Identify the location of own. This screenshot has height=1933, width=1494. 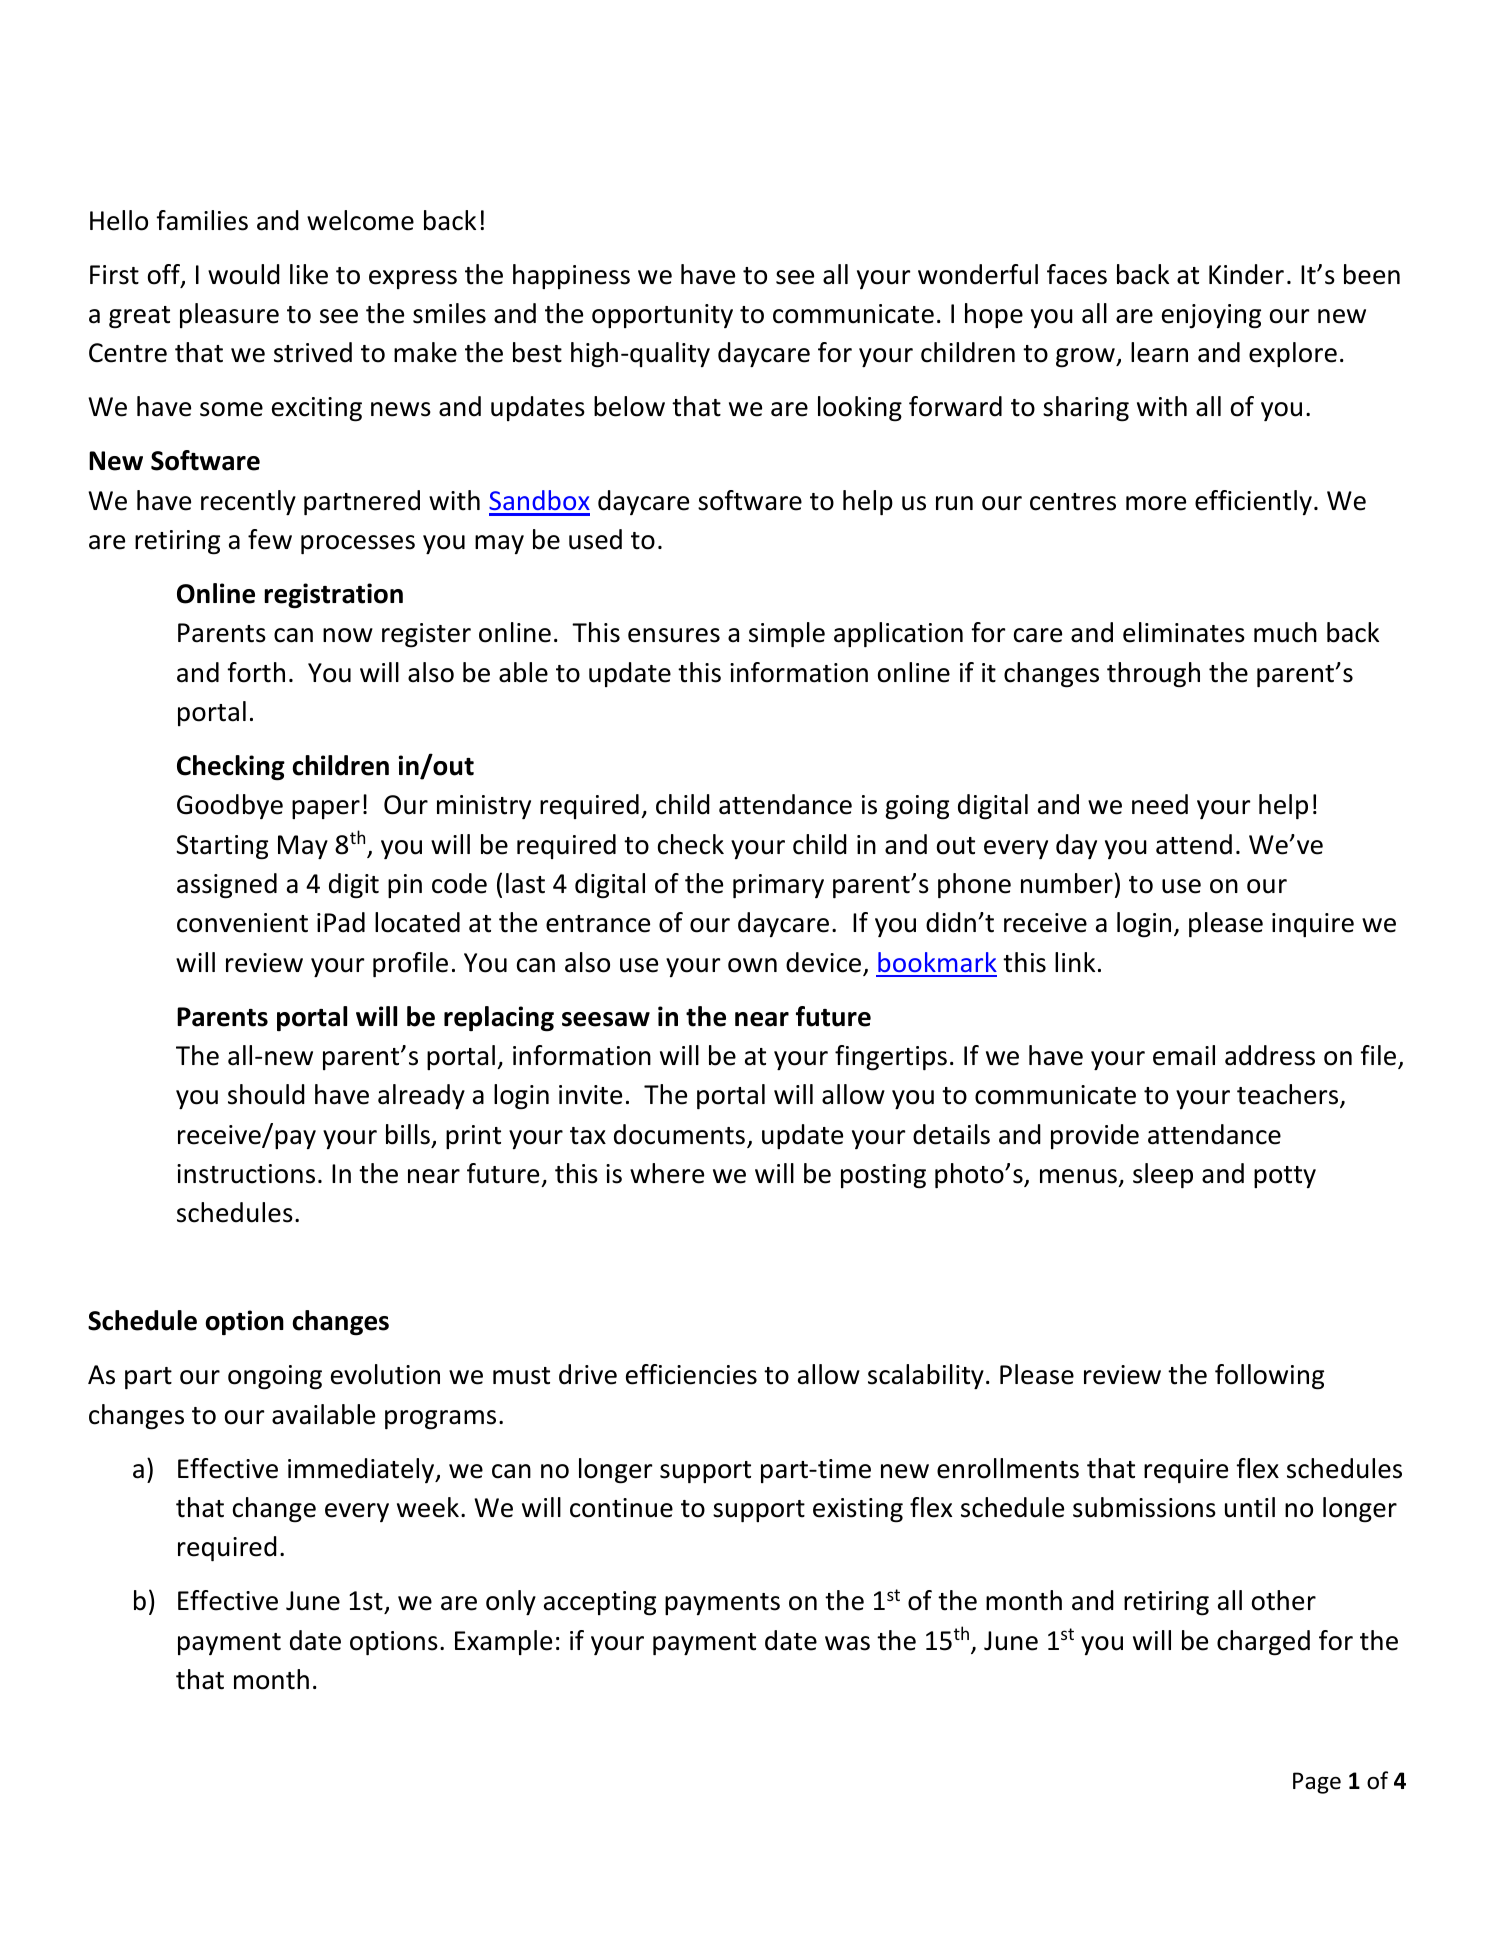
(752, 965).
